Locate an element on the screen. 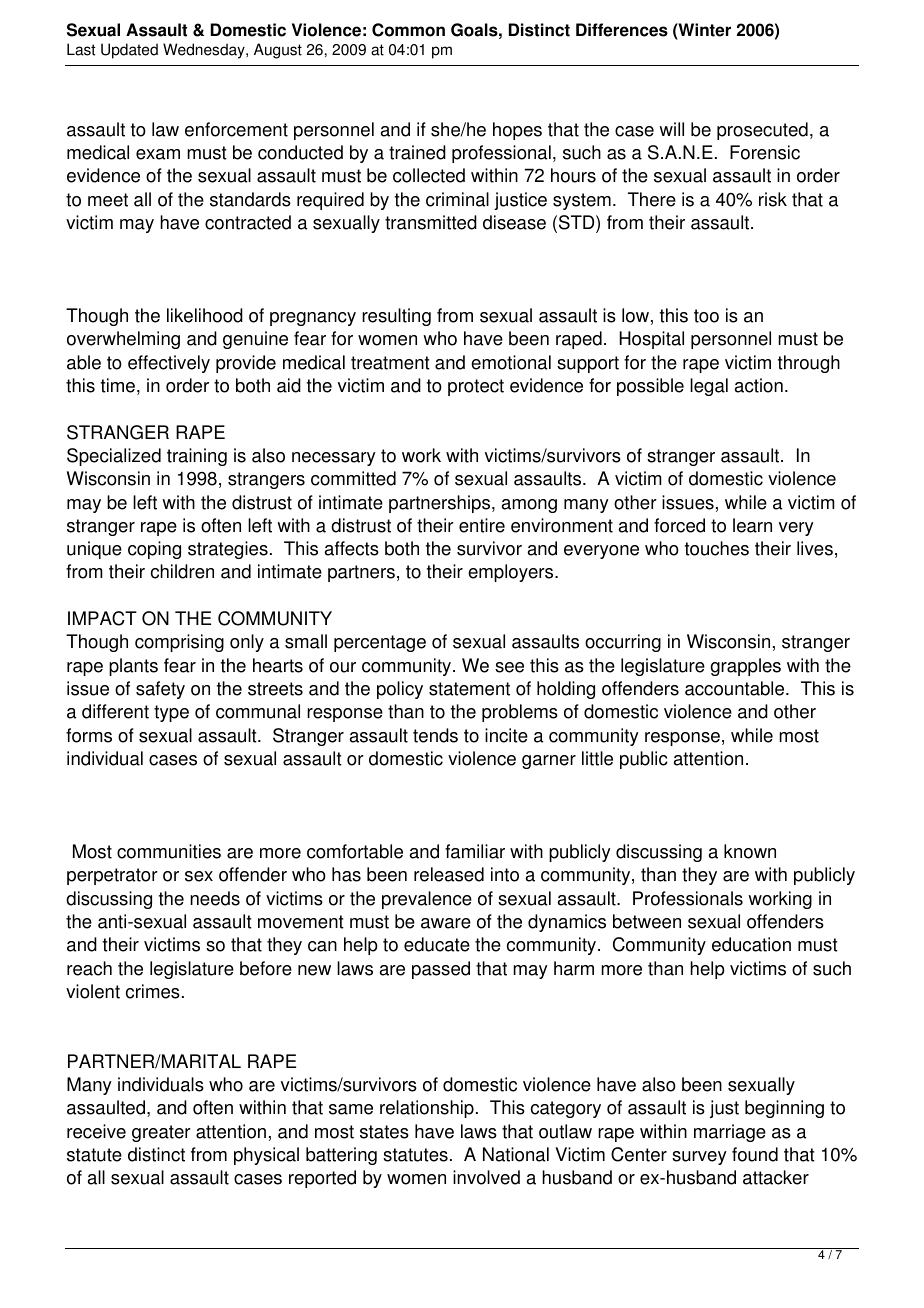 This screenshot has height=1308, width=924. children is located at coordinates (182, 571).
